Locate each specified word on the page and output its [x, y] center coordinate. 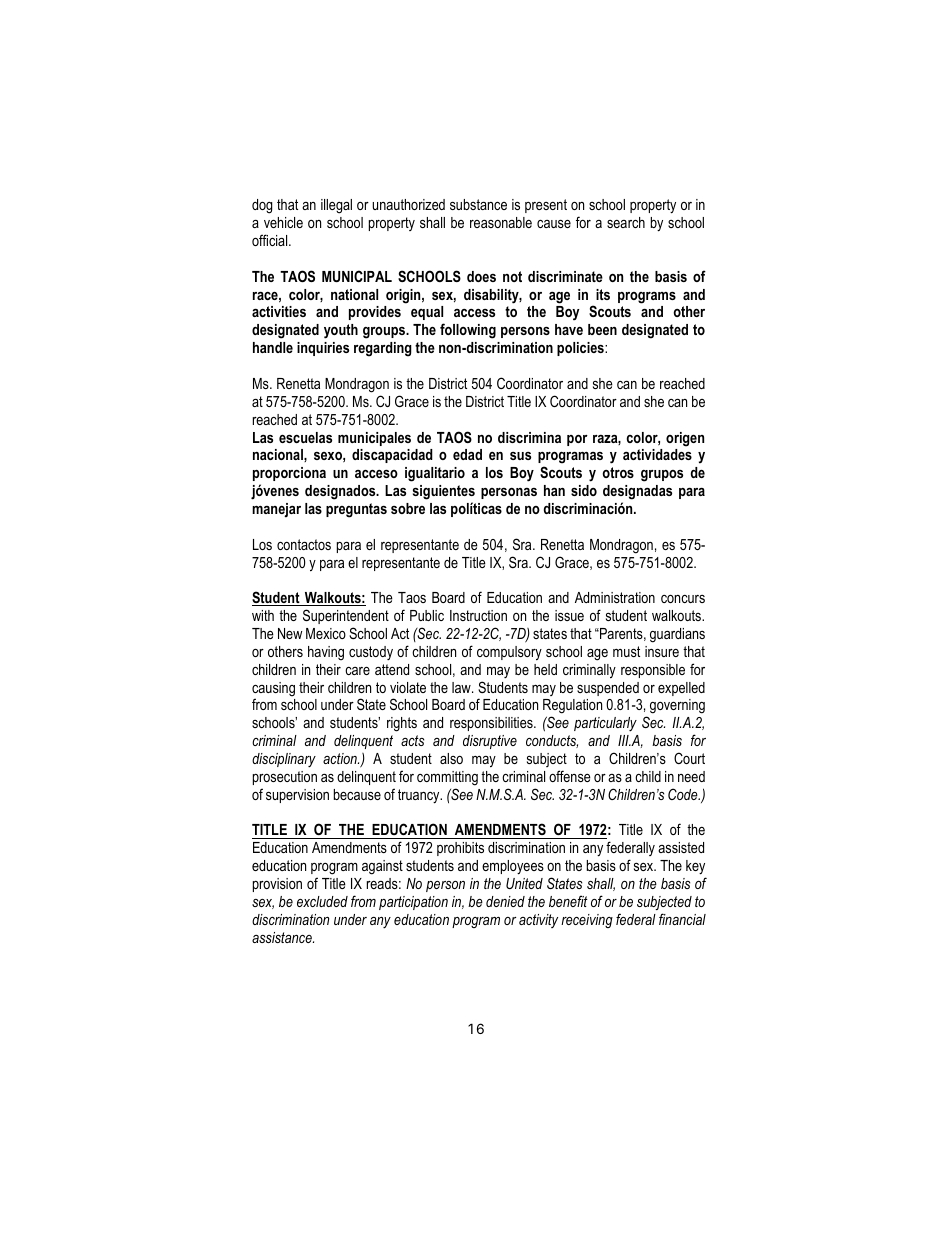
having [326, 653]
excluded [322, 901]
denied [505, 901]
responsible [653, 671]
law [462, 687]
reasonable [501, 222]
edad [467, 454]
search [626, 222]
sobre [408, 508]
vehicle [283, 222]
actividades [657, 454]
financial [682, 919]
